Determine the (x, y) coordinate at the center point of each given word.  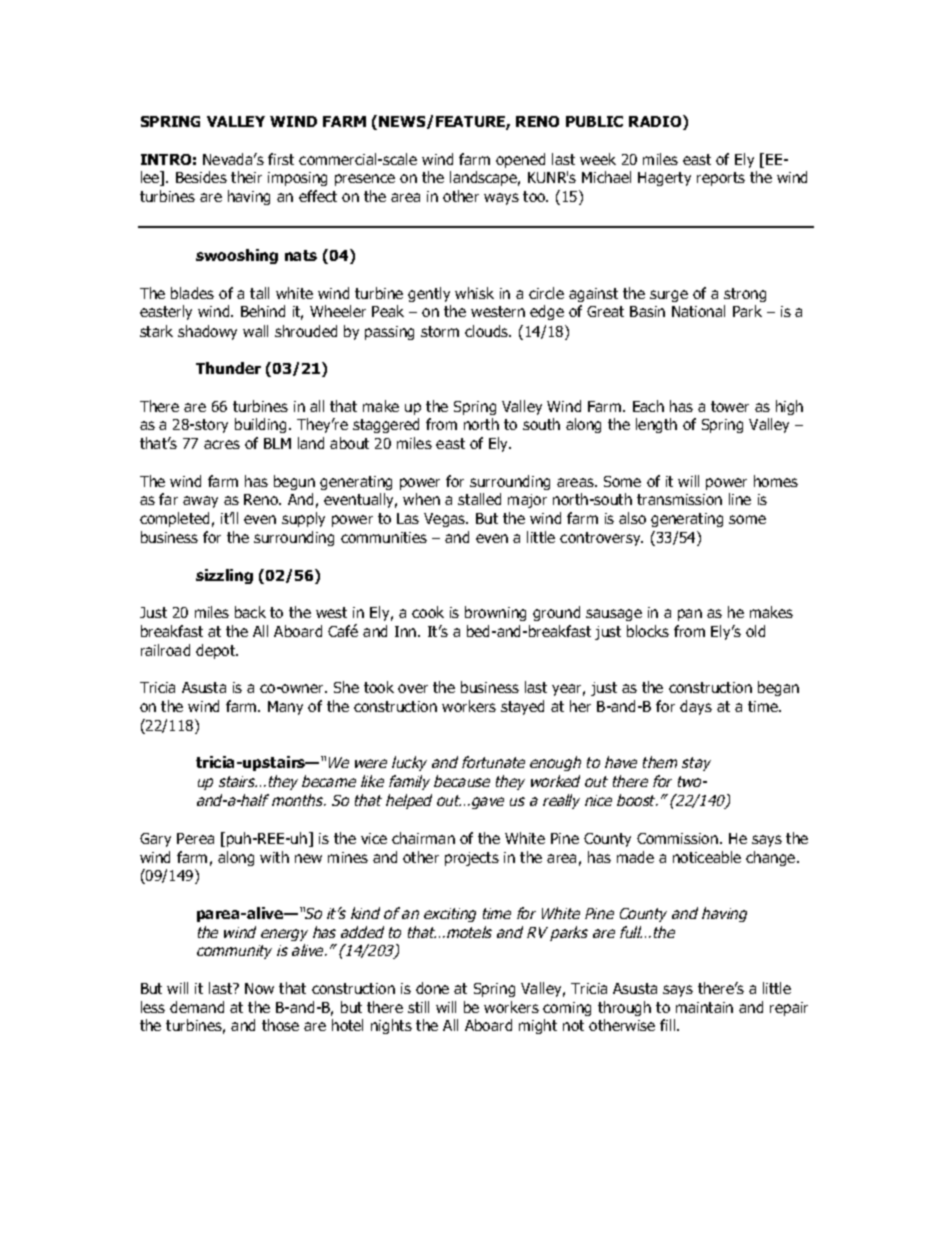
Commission (677, 838)
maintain (704, 1007)
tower (730, 406)
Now (259, 988)
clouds (488, 331)
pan (690, 615)
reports (721, 179)
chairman (423, 838)
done (432, 988)
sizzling (224, 576)
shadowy (207, 332)
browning (495, 613)
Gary (155, 840)
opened (520, 160)
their (246, 177)
